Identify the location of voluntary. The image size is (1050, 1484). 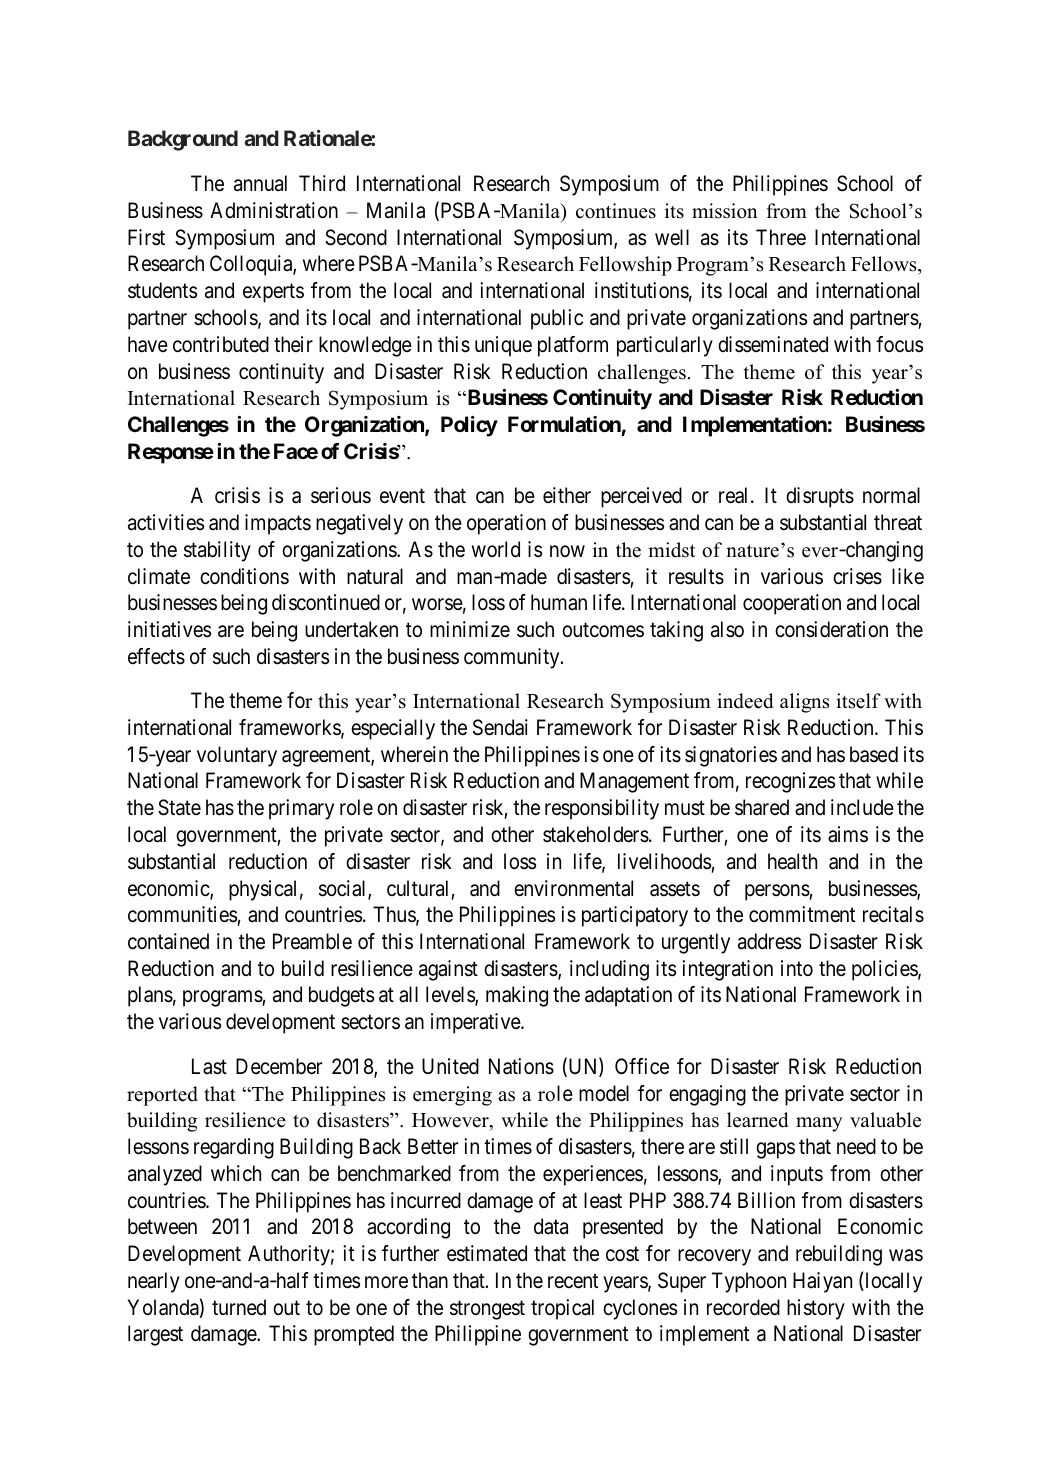
(237, 756).
